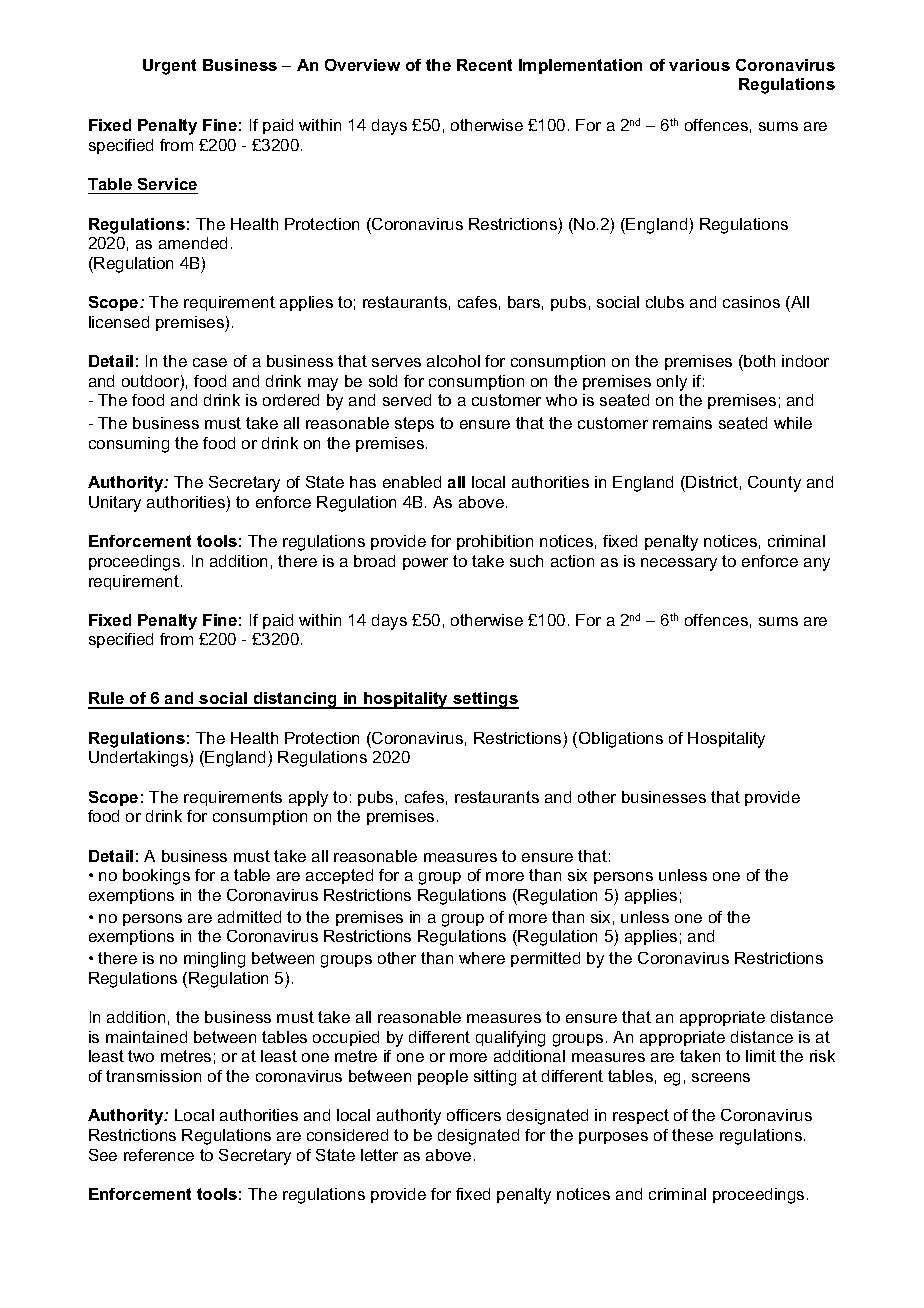 Image resolution: width=924 pixels, height=1308 pixels. Describe the element at coordinates (679, 564) in the document. I see `necessary` at that location.
